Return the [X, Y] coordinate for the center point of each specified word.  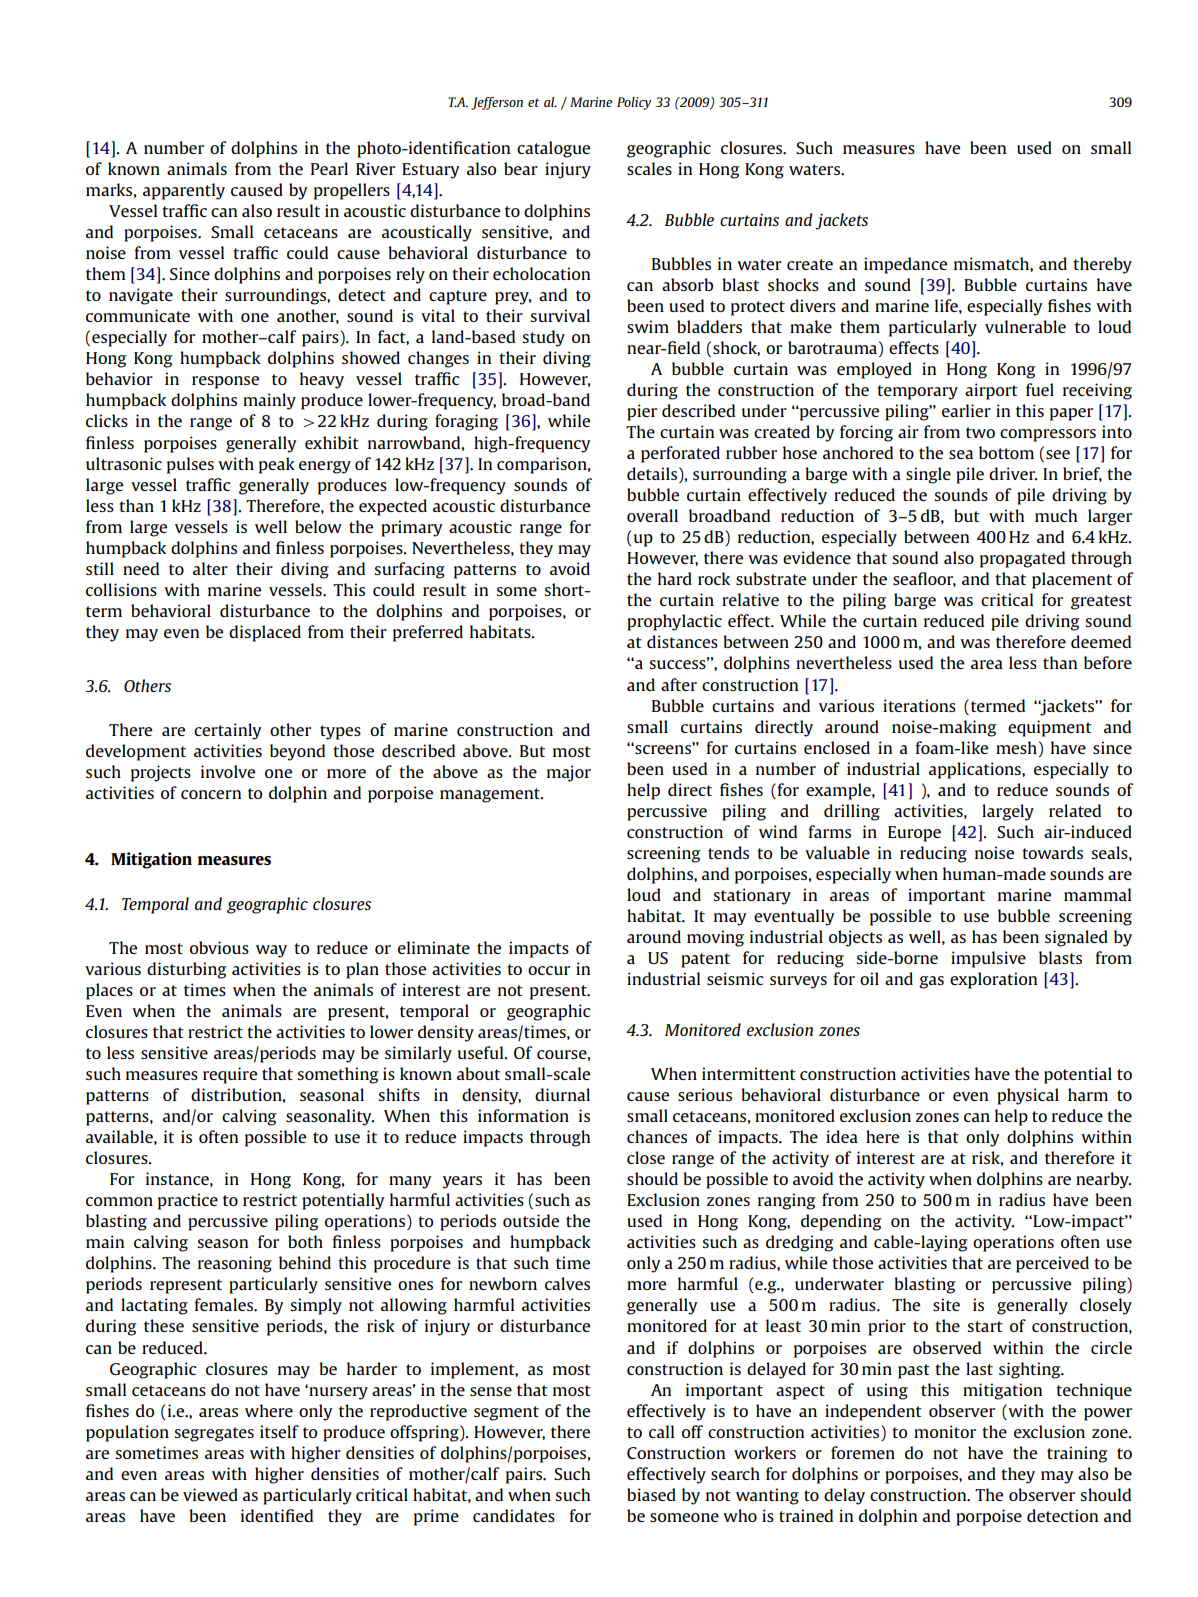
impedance [905, 265]
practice [188, 1201]
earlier [966, 410]
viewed [210, 1494]
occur [549, 970]
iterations [919, 705]
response [225, 382]
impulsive [988, 959]
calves [567, 1283]
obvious [219, 947]
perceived [1052, 1264]
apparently [184, 191]
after [679, 684]
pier [642, 412]
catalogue [553, 149]
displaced [265, 633]
